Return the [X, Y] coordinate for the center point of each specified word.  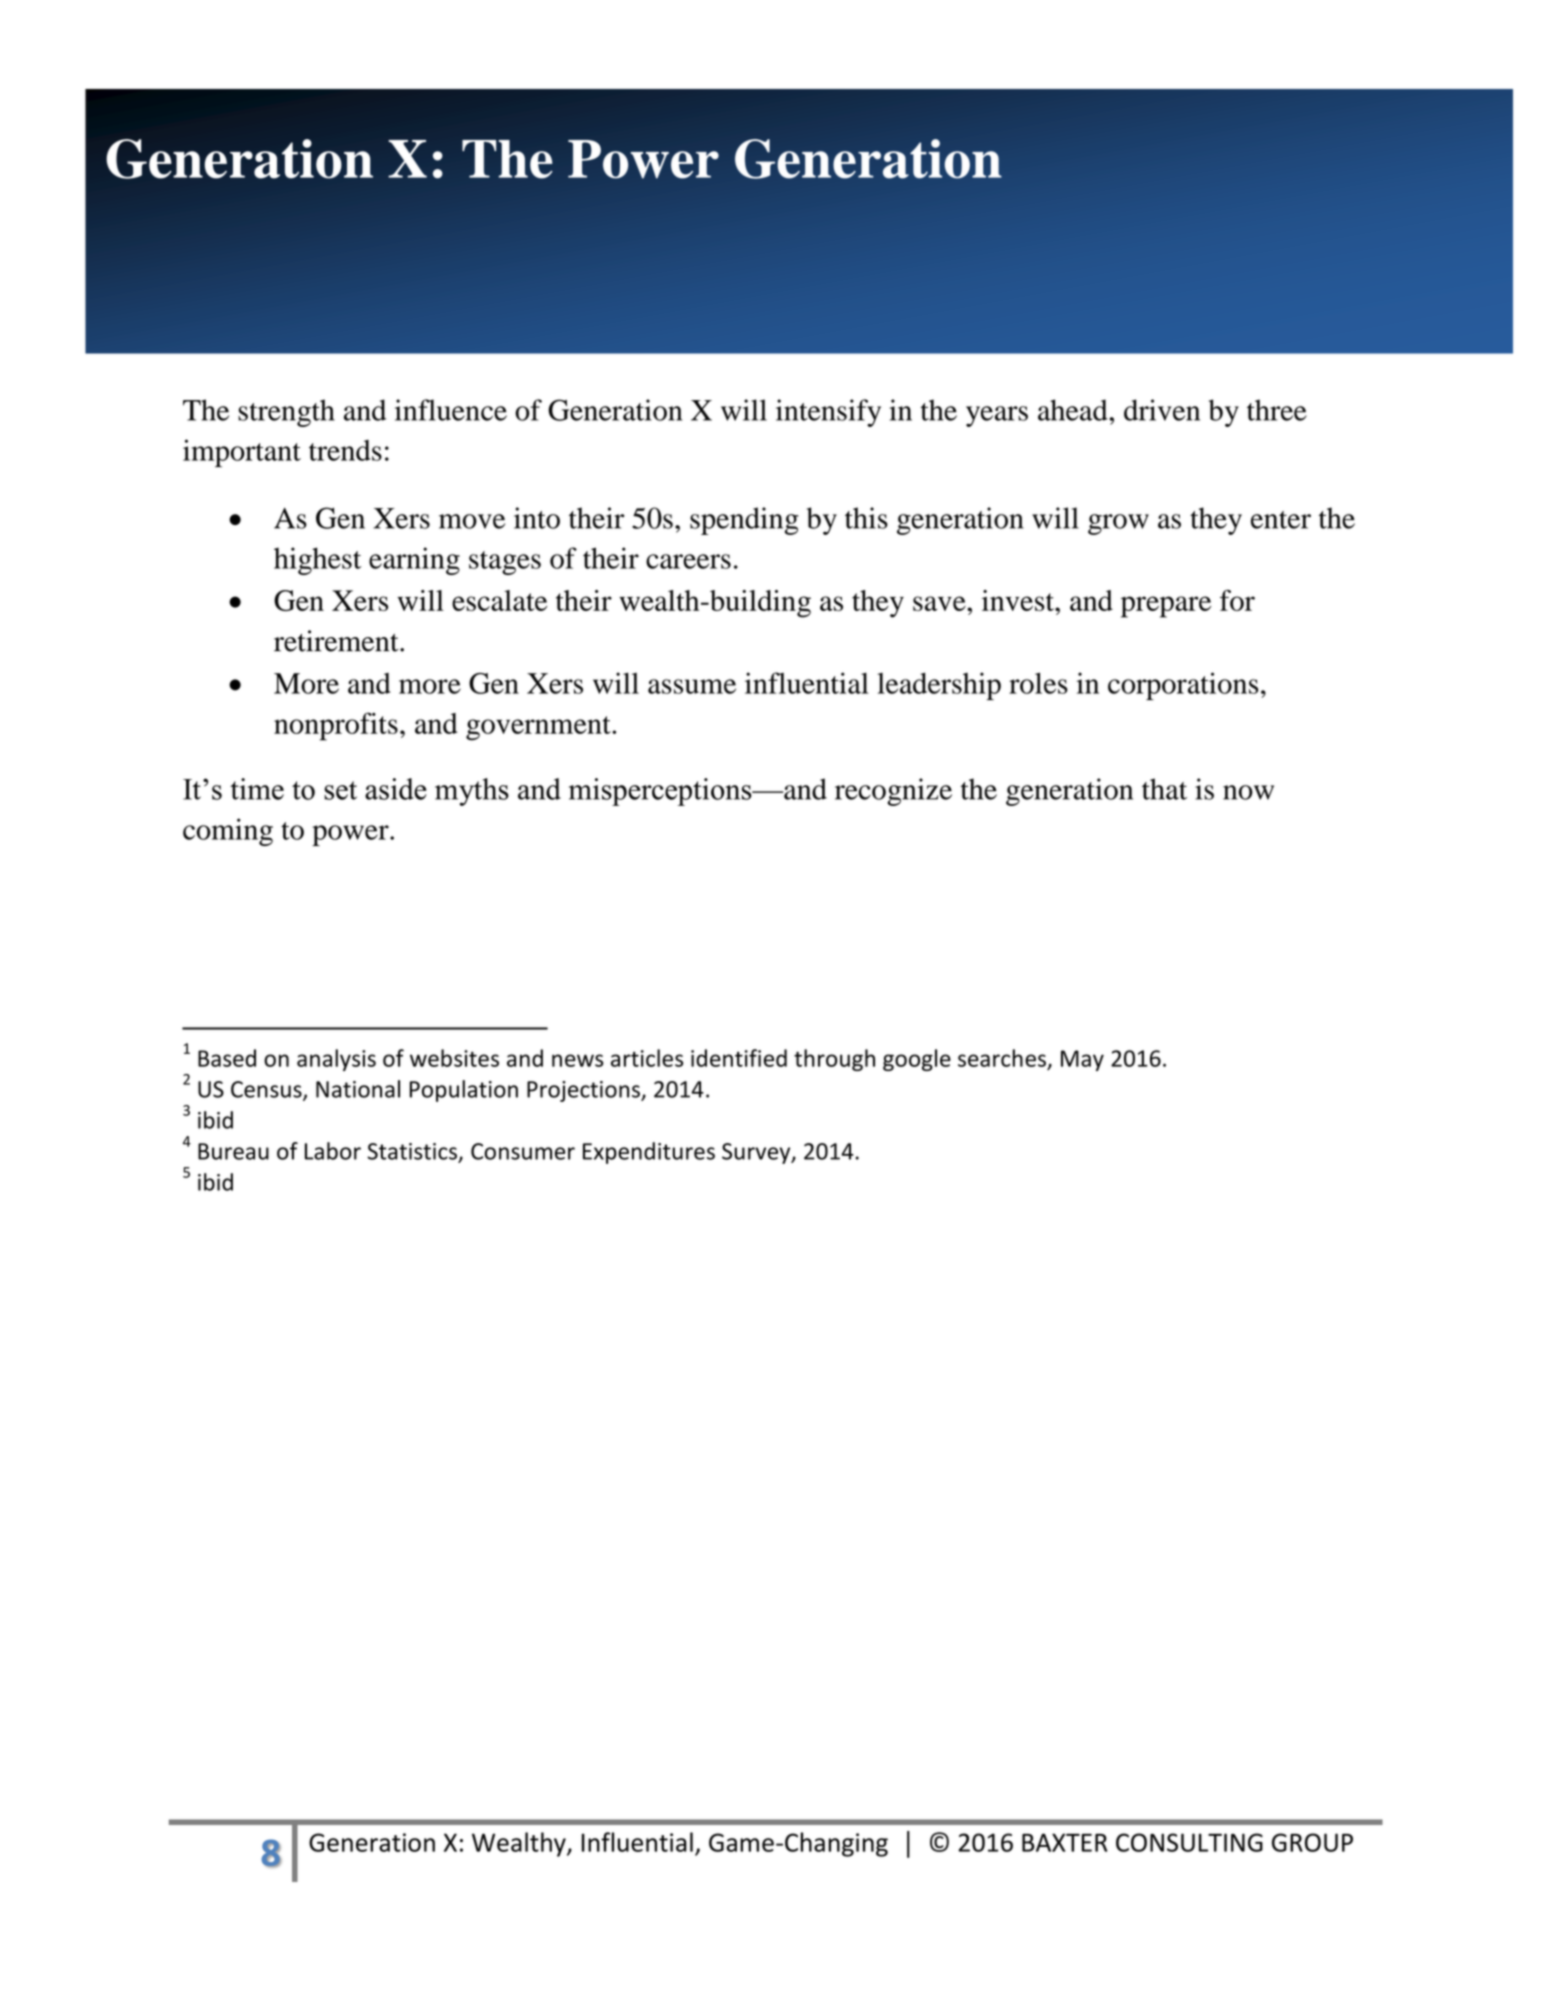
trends [345, 450]
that [1164, 789]
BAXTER [1064, 1842]
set [340, 790]
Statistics [412, 1151]
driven [1162, 410]
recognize [893, 792]
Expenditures [649, 1153]
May [1082, 1060]
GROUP [1312, 1842]
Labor [333, 1151]
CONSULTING [1189, 1842]
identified [739, 1058]
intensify [828, 413]
